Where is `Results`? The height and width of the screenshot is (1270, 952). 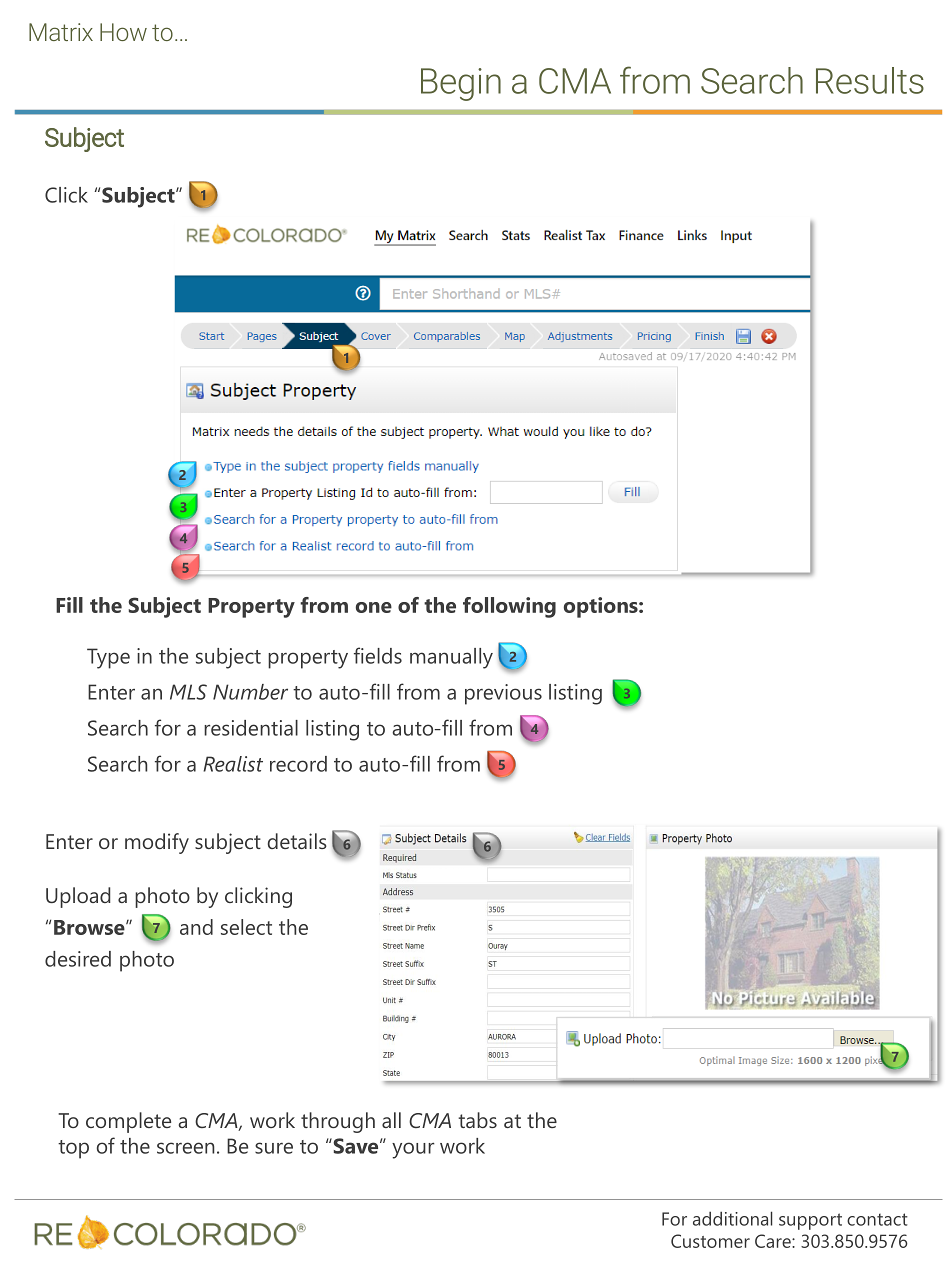
Results is located at coordinates (870, 80).
